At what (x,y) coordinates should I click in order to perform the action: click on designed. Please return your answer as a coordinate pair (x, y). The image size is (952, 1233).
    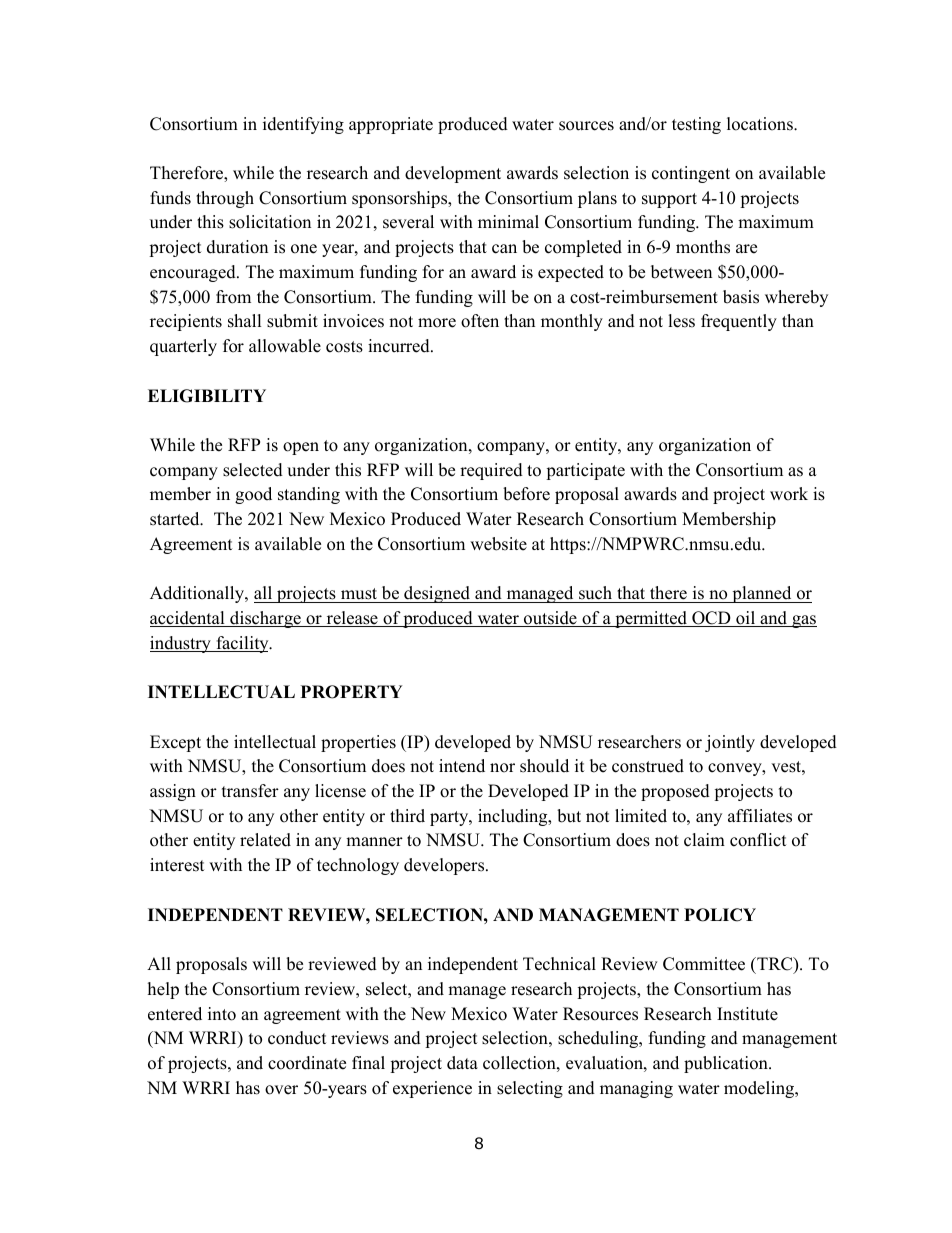
    Looking at the image, I should click on (437, 594).
